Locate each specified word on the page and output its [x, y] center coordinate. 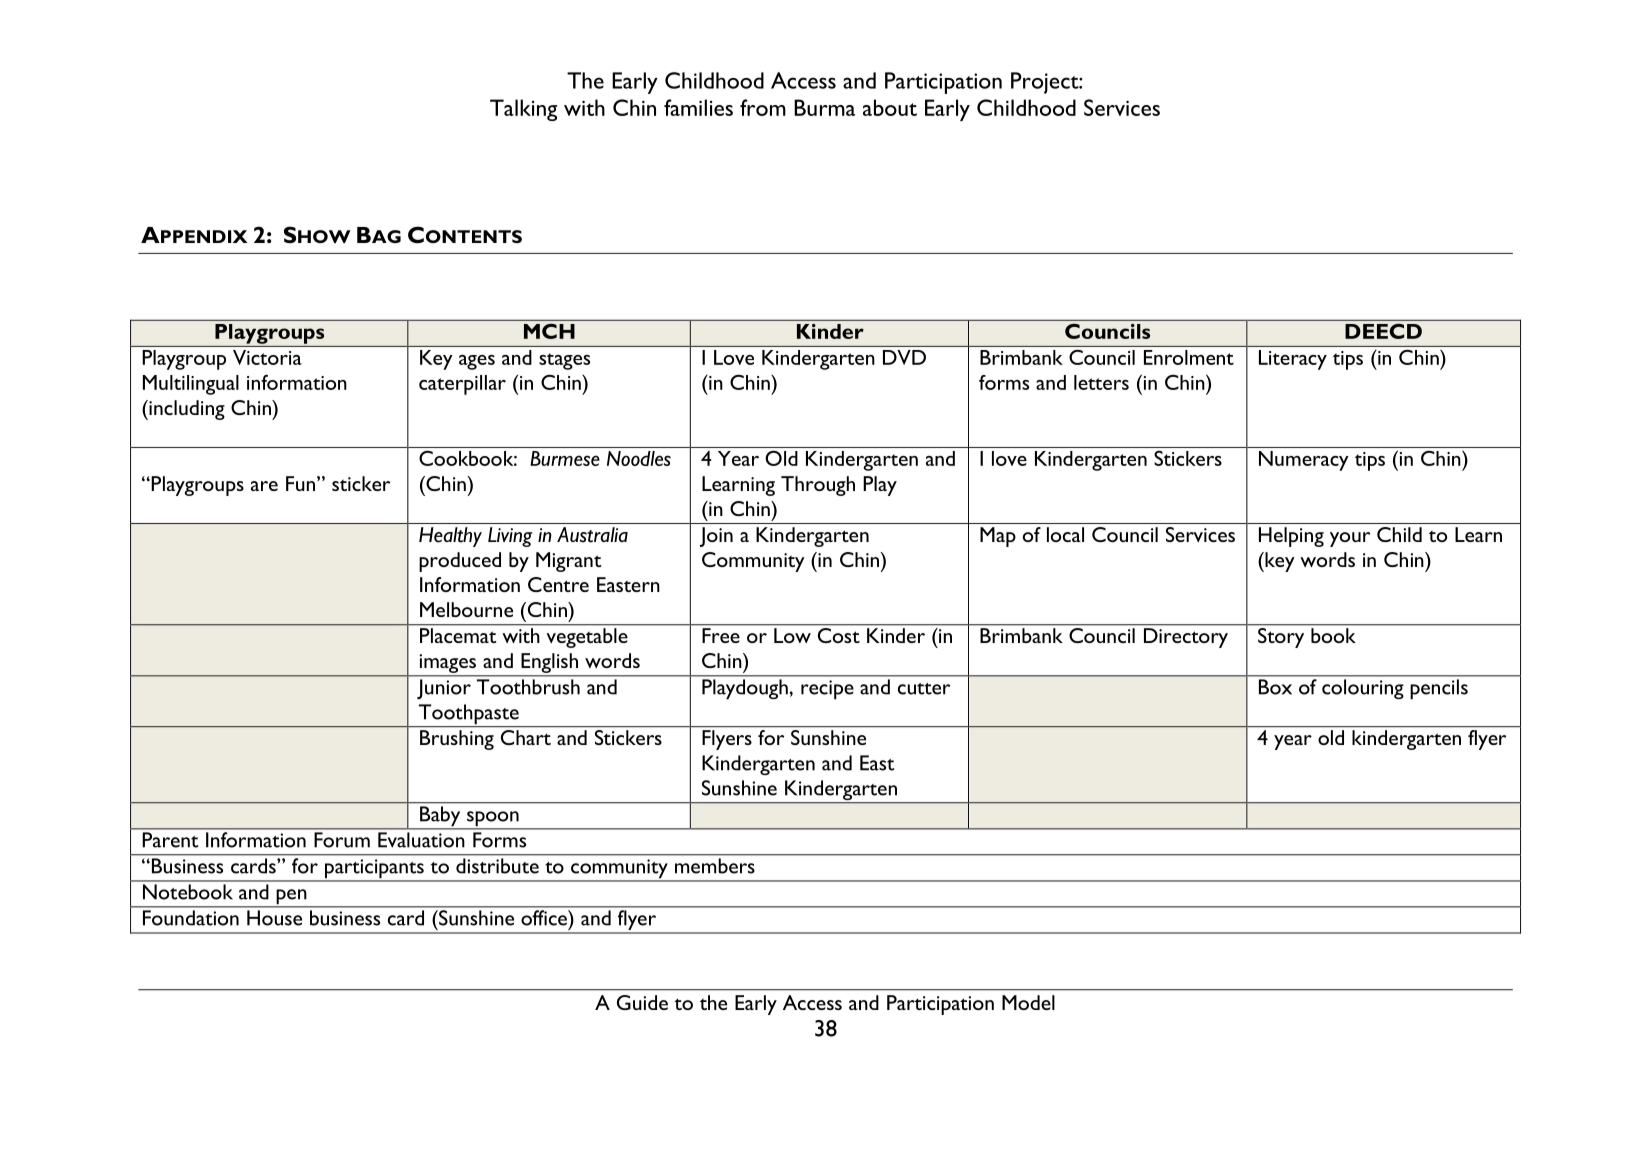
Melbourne [466, 609]
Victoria [267, 357]
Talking [523, 110]
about [890, 107]
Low [792, 635]
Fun [300, 483]
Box [1275, 687]
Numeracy [1304, 461]
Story [1281, 638]
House [274, 918]
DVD [904, 357]
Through [818, 486]
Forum [342, 840]
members [715, 866]
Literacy [1293, 360]
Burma [824, 107]
